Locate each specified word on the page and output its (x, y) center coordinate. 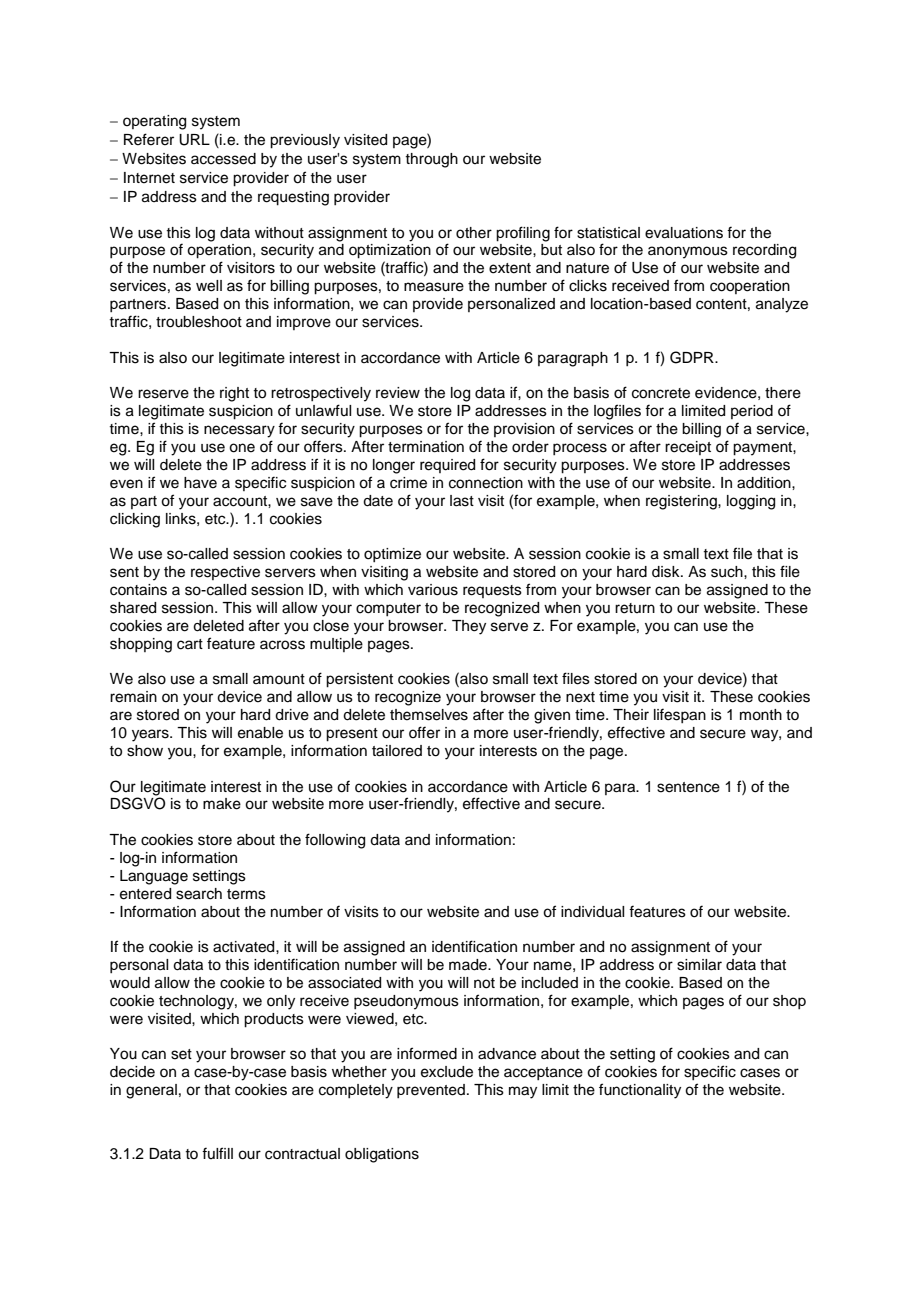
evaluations (684, 233)
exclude (447, 1072)
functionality (640, 1091)
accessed (223, 159)
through (431, 160)
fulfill (217, 1153)
